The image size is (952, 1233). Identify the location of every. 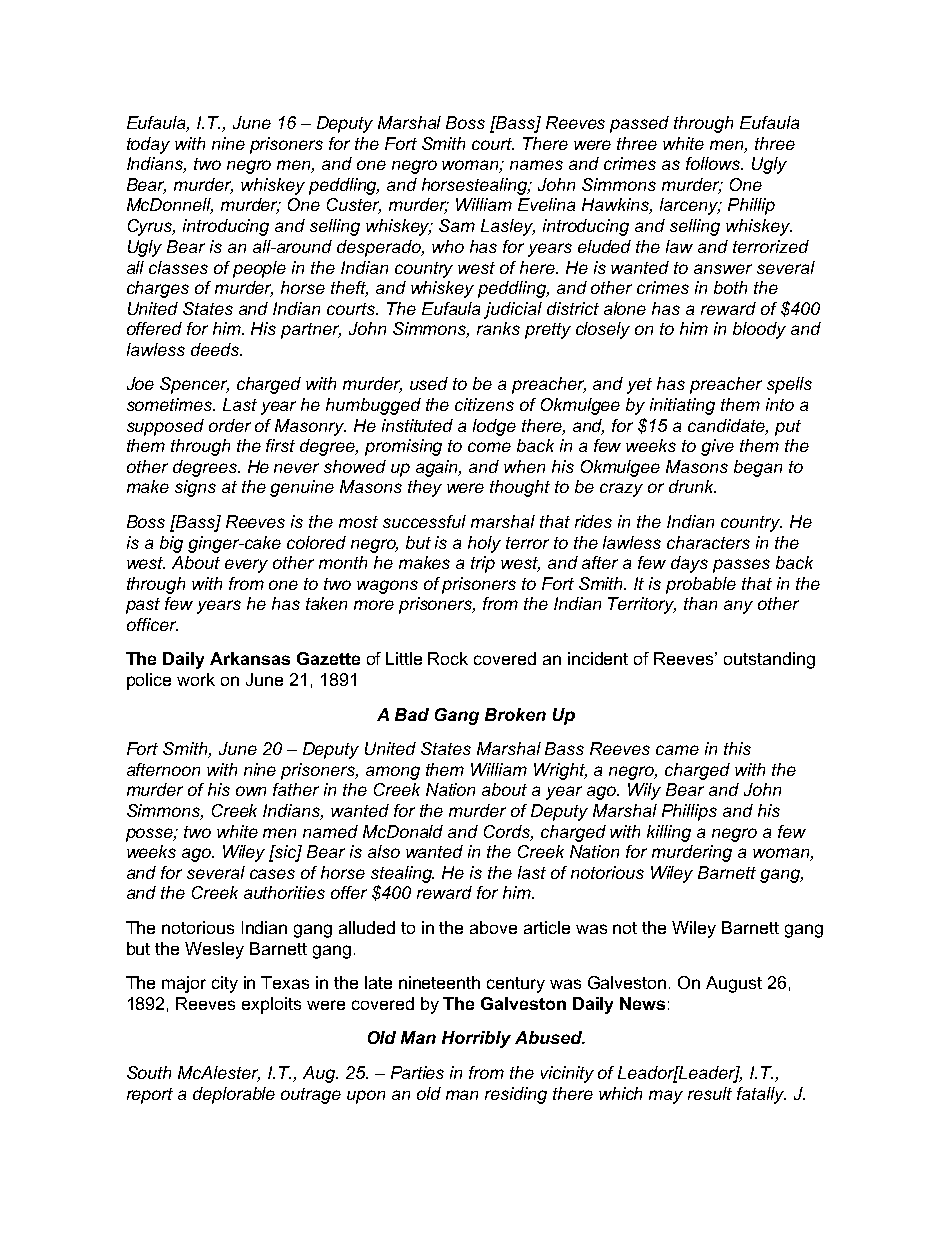
(246, 566).
